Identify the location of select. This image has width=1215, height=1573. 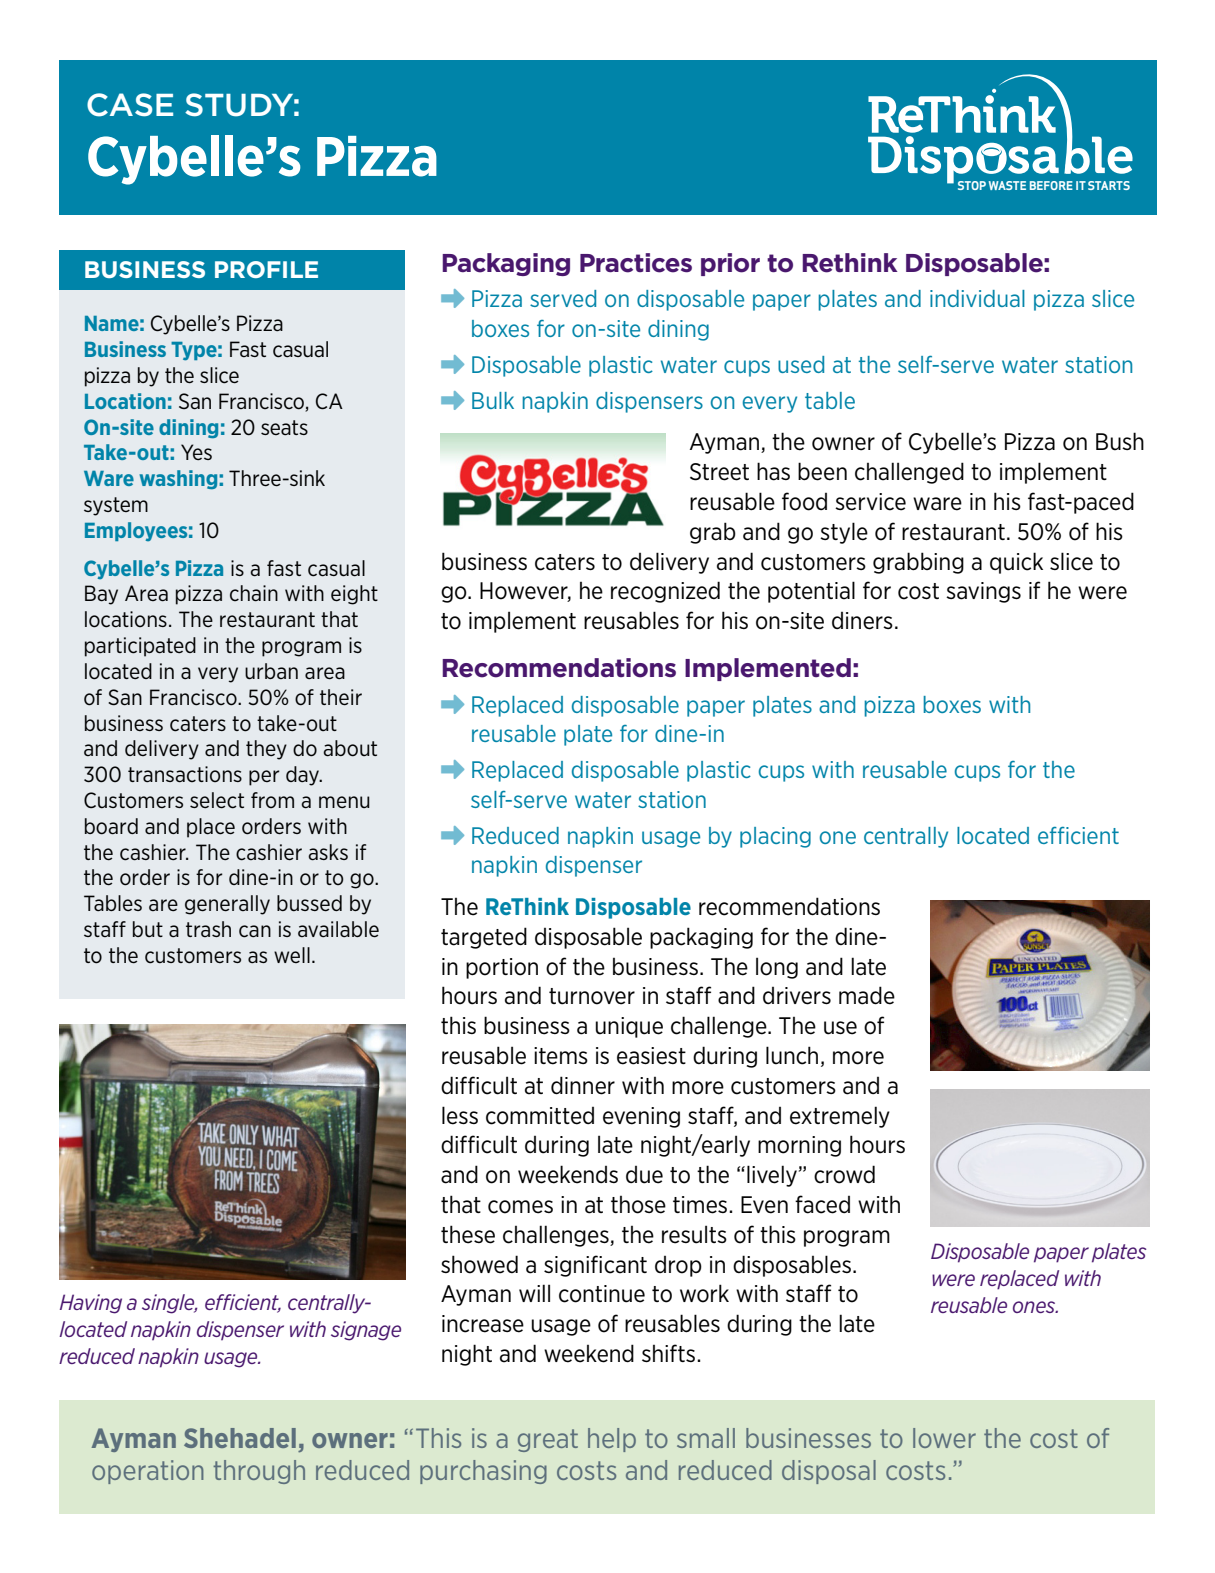
(217, 800).
